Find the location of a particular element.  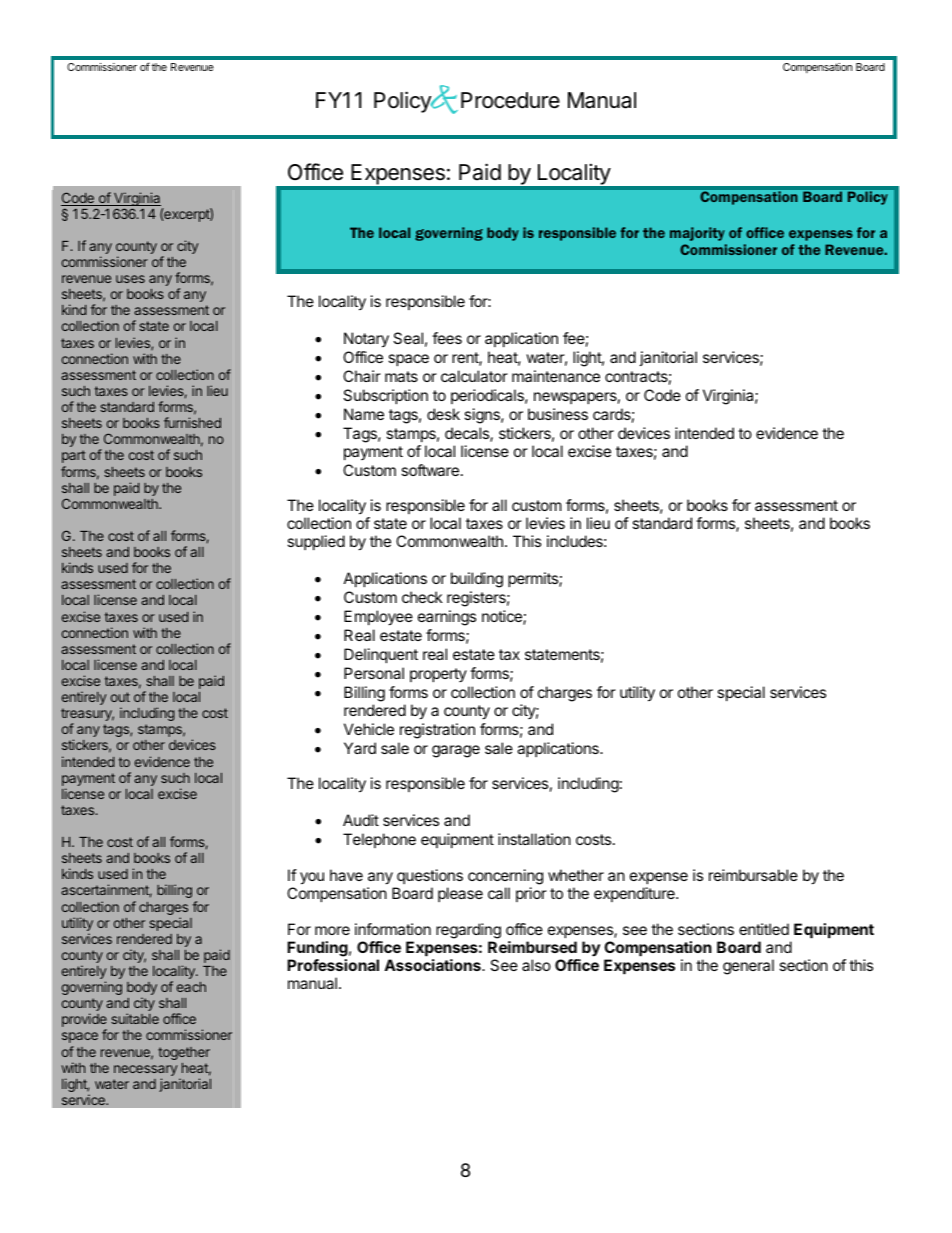

together is located at coordinates (184, 1053).
